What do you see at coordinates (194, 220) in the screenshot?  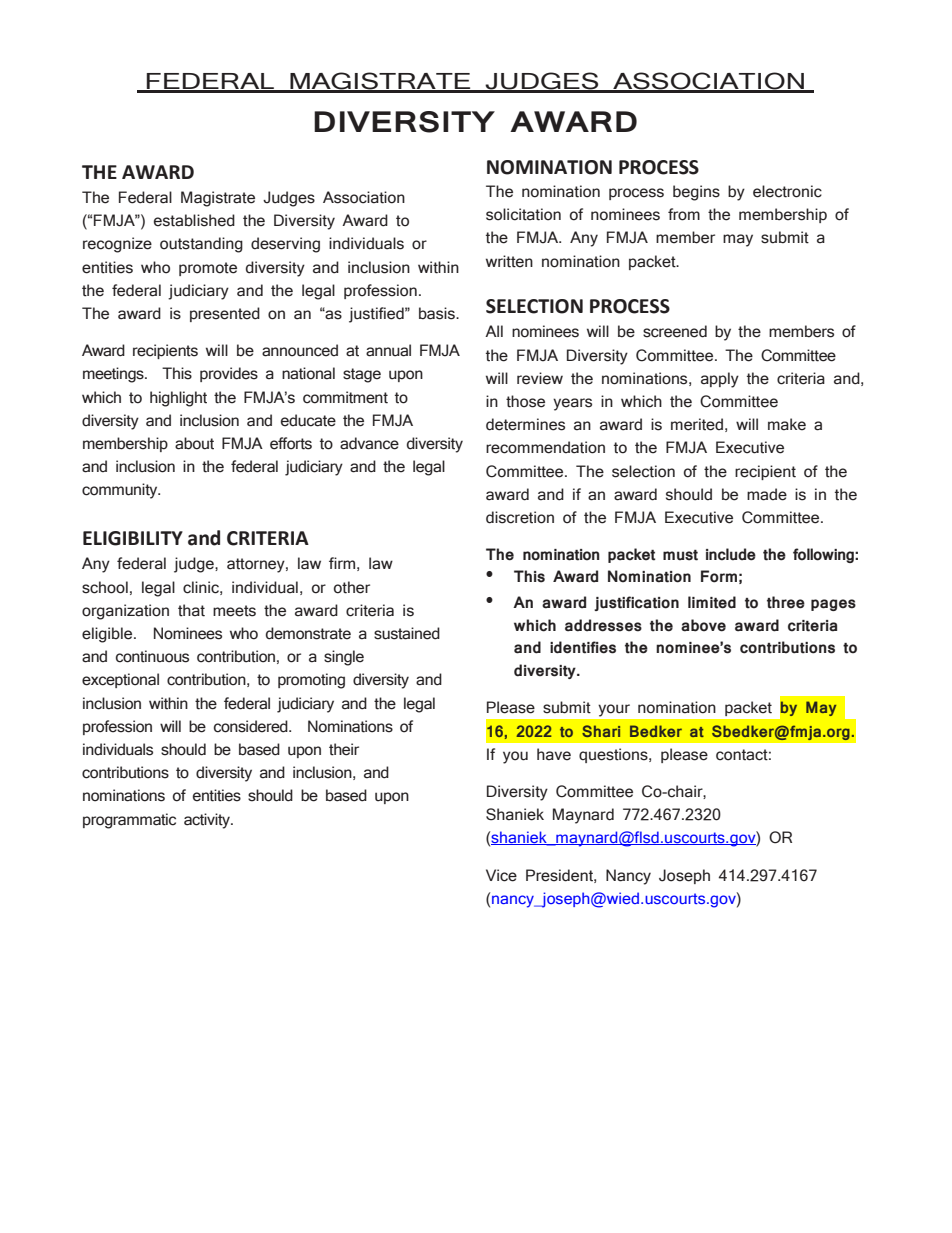 I see `established` at bounding box center [194, 220].
